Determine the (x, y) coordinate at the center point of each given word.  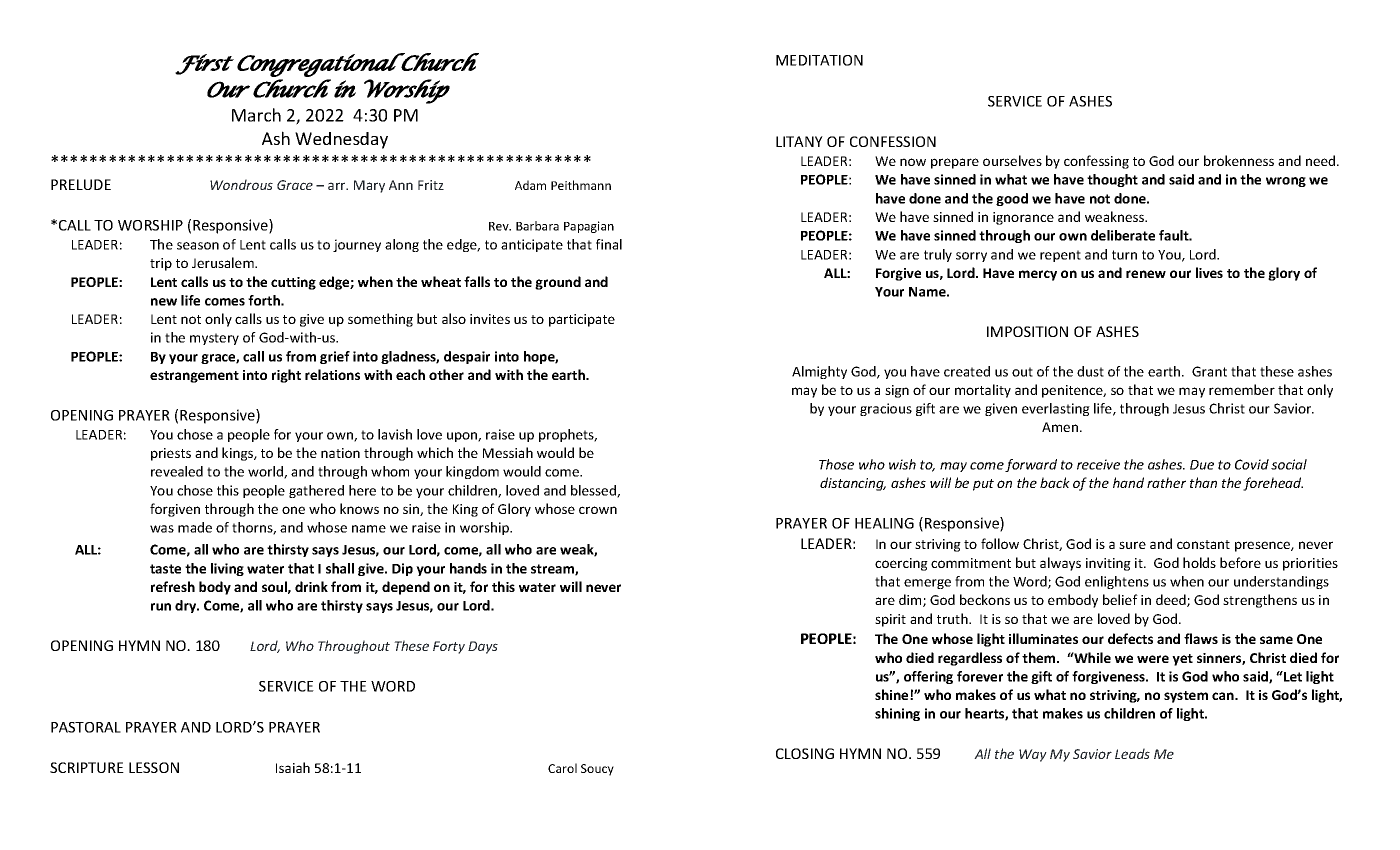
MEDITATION (819, 60)
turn (1124, 255)
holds (1199, 562)
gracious (886, 409)
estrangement (194, 377)
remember (1242, 389)
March (256, 115)
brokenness (1239, 160)
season (198, 246)
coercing (901, 564)
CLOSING (805, 753)
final (609, 244)
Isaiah (293, 767)
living (227, 569)
